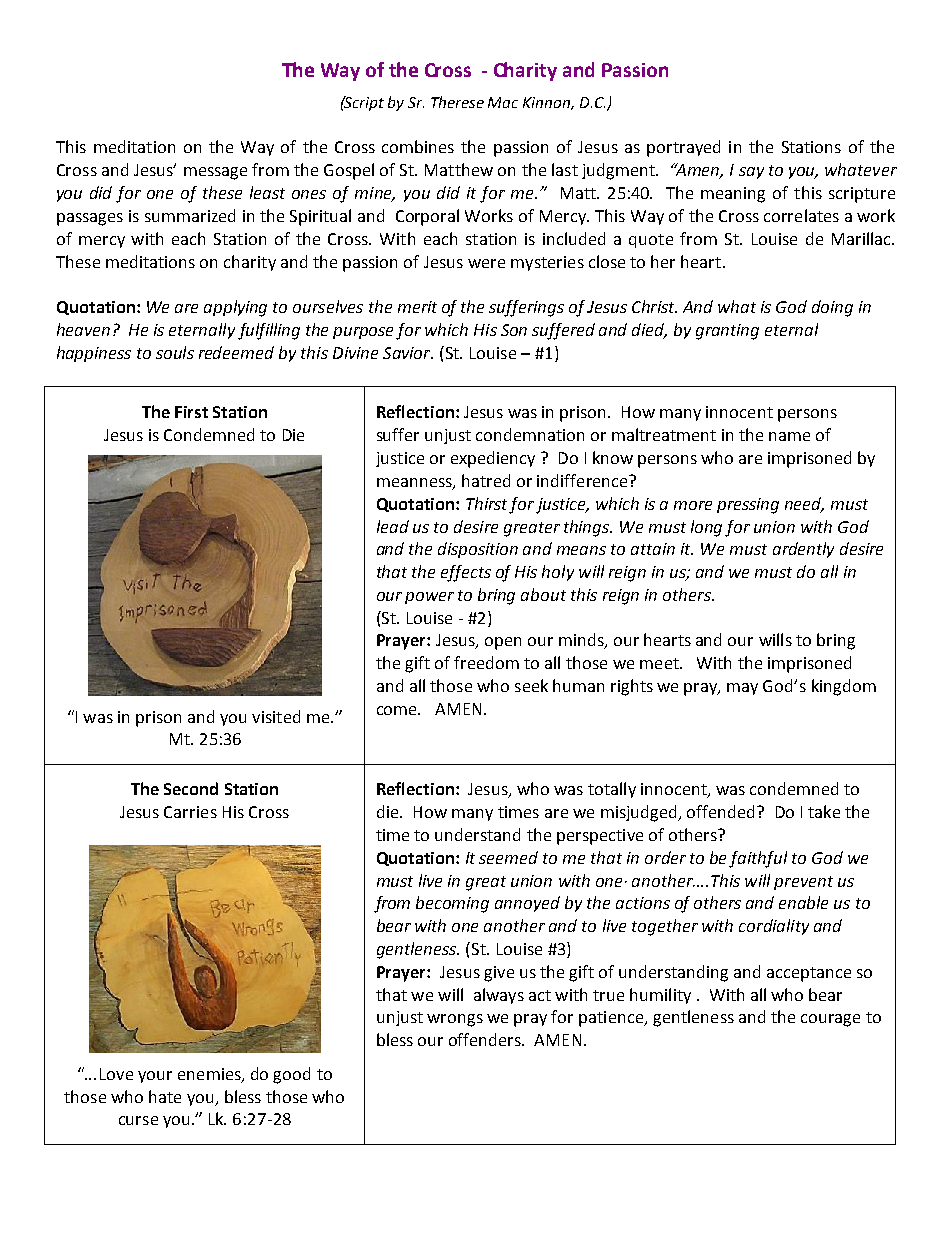 Image resolution: width=952 pixels, height=1233 pixels. Describe the element at coordinates (215, 173) in the screenshot. I see `message` at that location.
